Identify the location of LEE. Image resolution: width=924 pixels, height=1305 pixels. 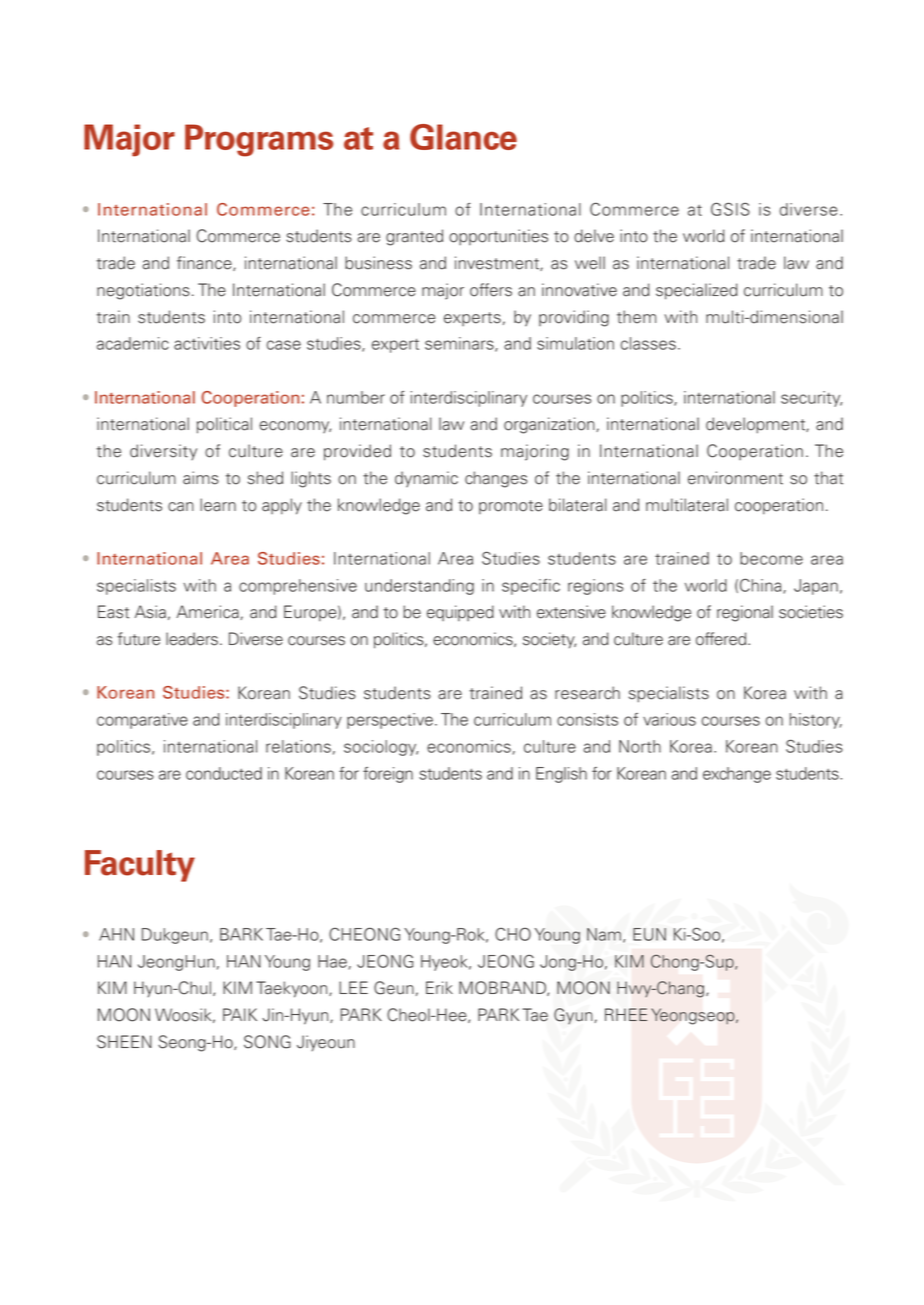
(353, 987).
